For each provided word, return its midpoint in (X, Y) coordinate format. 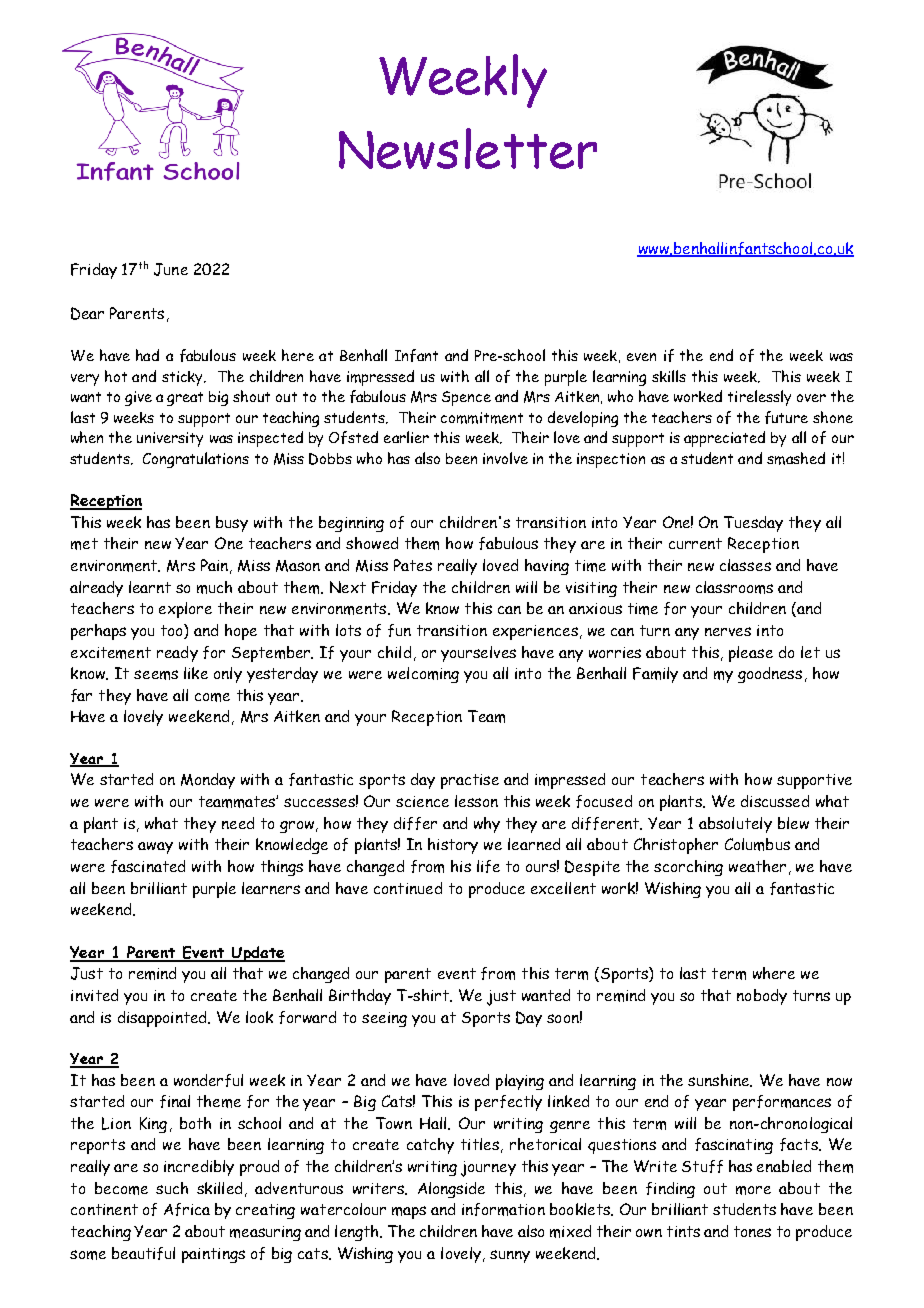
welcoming (423, 675)
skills (669, 376)
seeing (384, 1019)
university (170, 439)
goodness (770, 675)
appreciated (724, 439)
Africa (187, 1209)
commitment (482, 418)
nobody (762, 997)
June (171, 269)
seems (156, 675)
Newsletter (468, 148)
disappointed (163, 1019)
